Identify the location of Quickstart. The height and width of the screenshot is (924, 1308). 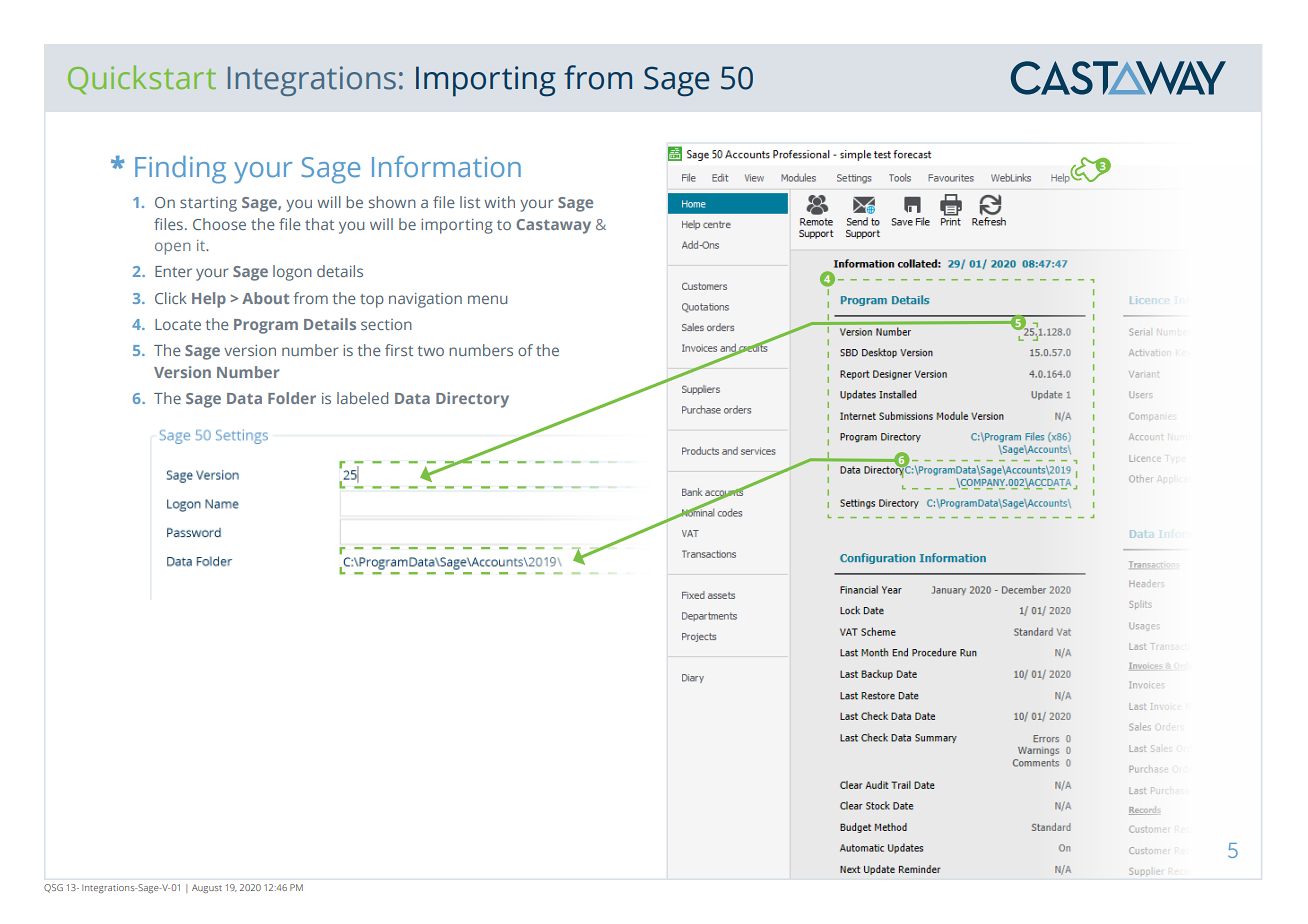
(142, 79).
